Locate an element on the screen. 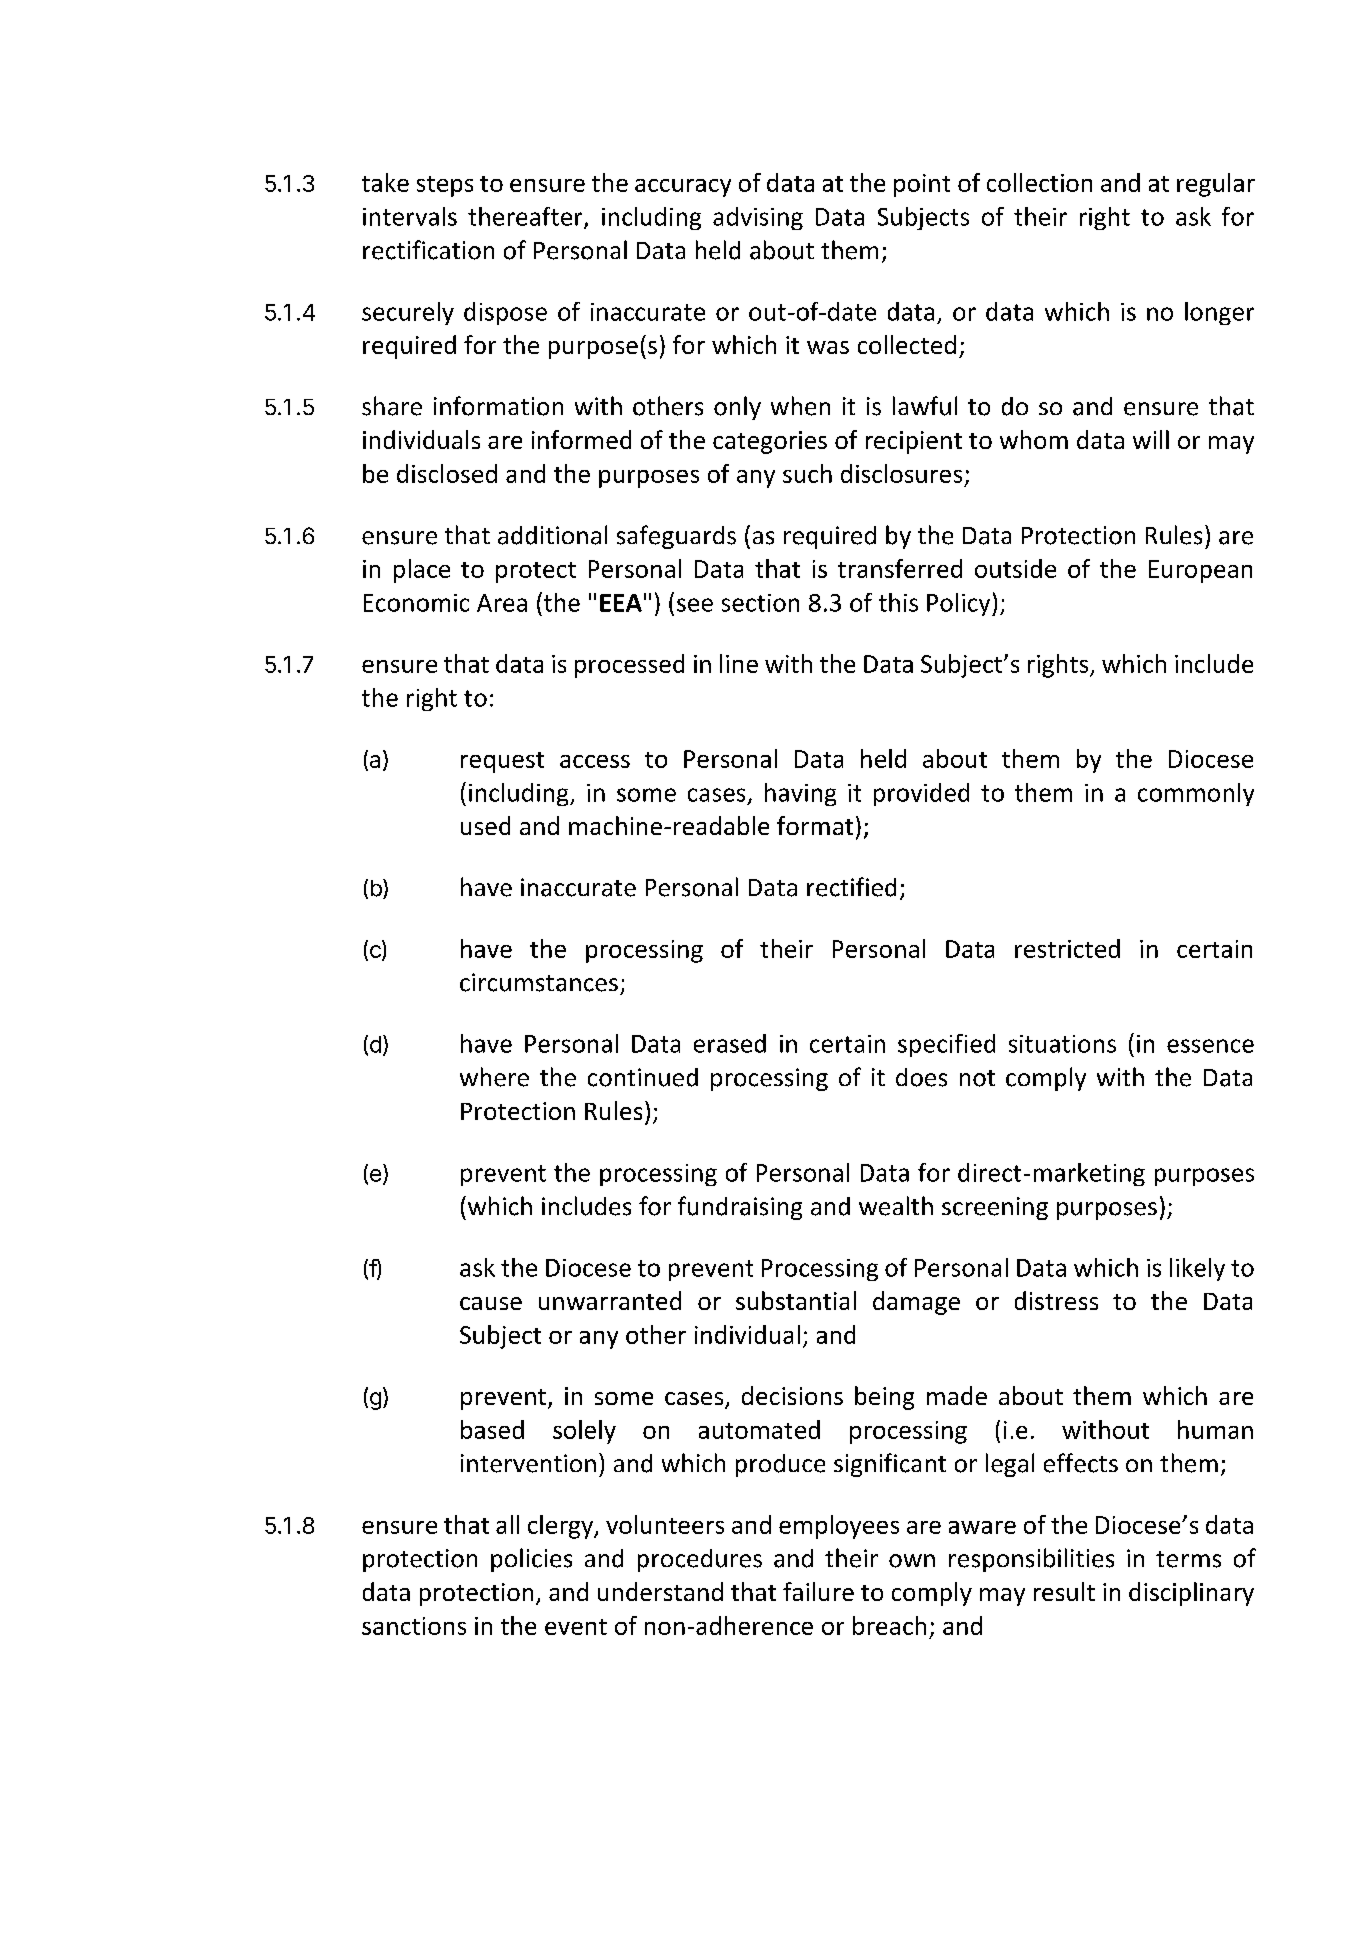 The height and width of the screenshot is (1936, 1369). rectified is located at coordinates (851, 887).
